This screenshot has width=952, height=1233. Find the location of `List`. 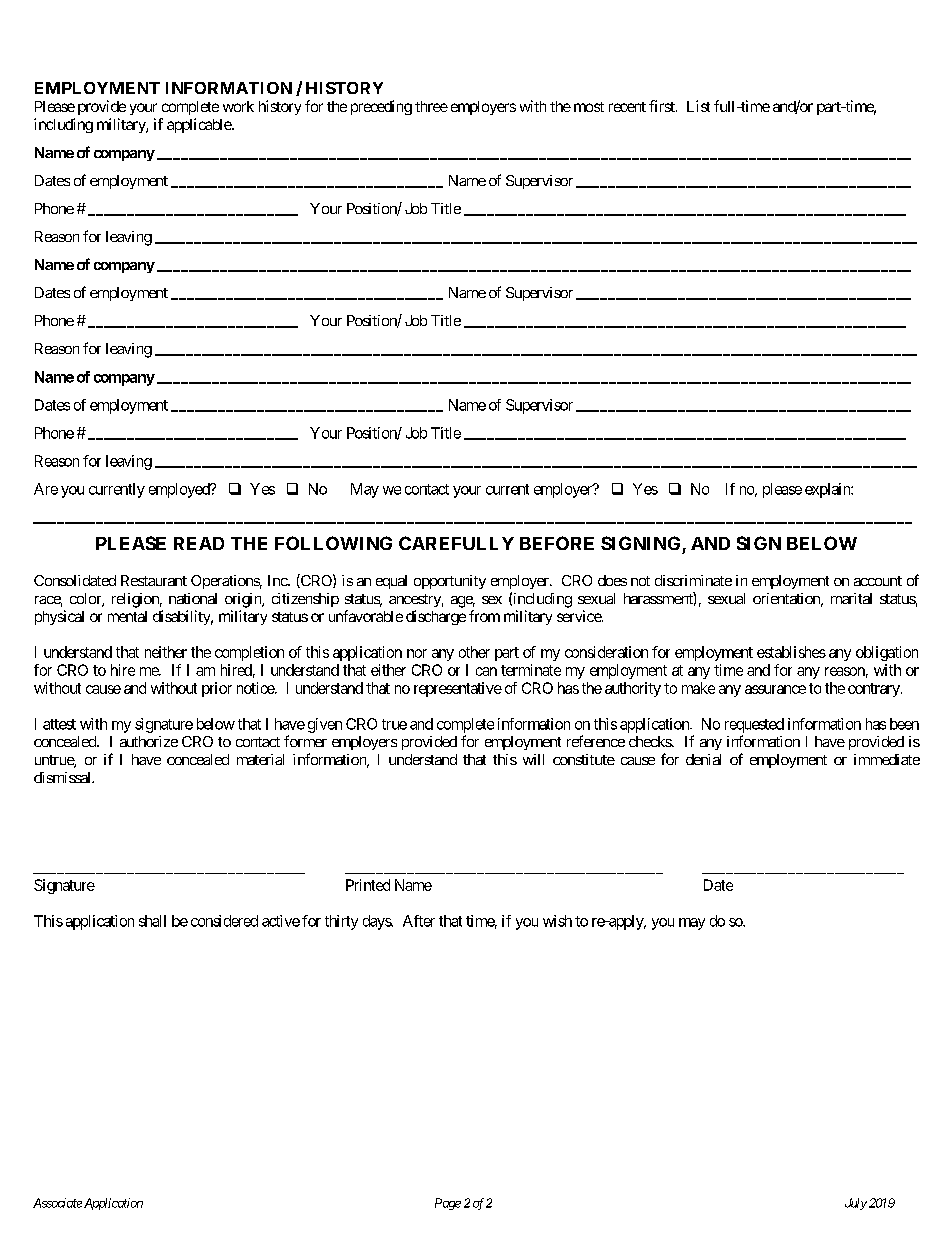

List is located at coordinates (698, 106).
